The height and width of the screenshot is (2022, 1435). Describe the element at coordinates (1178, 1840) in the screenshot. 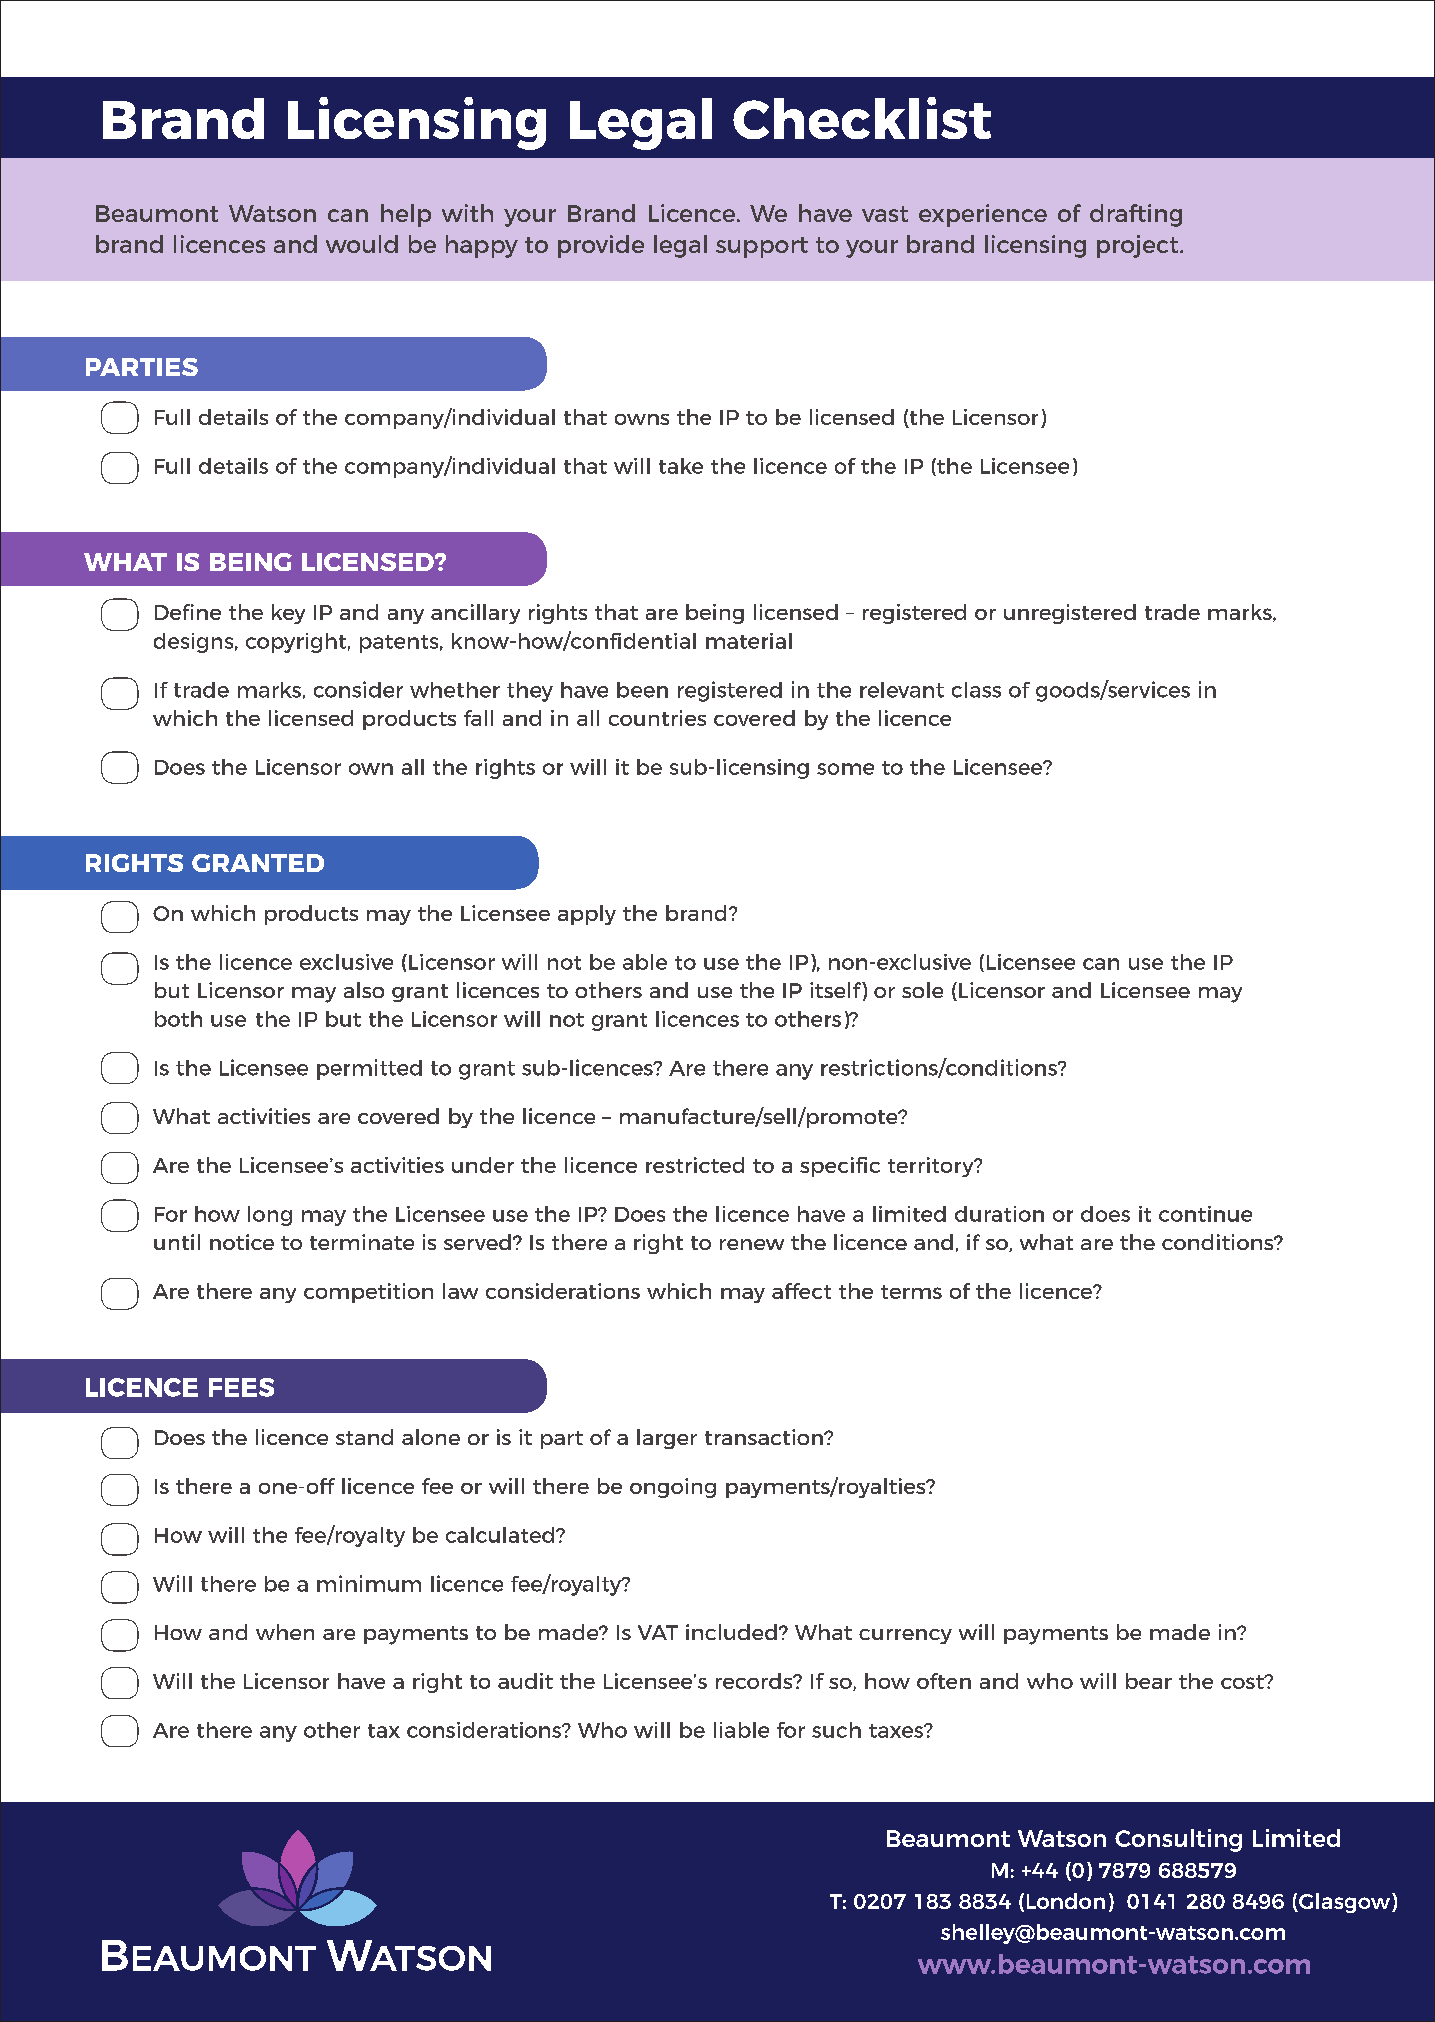

I see `Consulting` at that location.
